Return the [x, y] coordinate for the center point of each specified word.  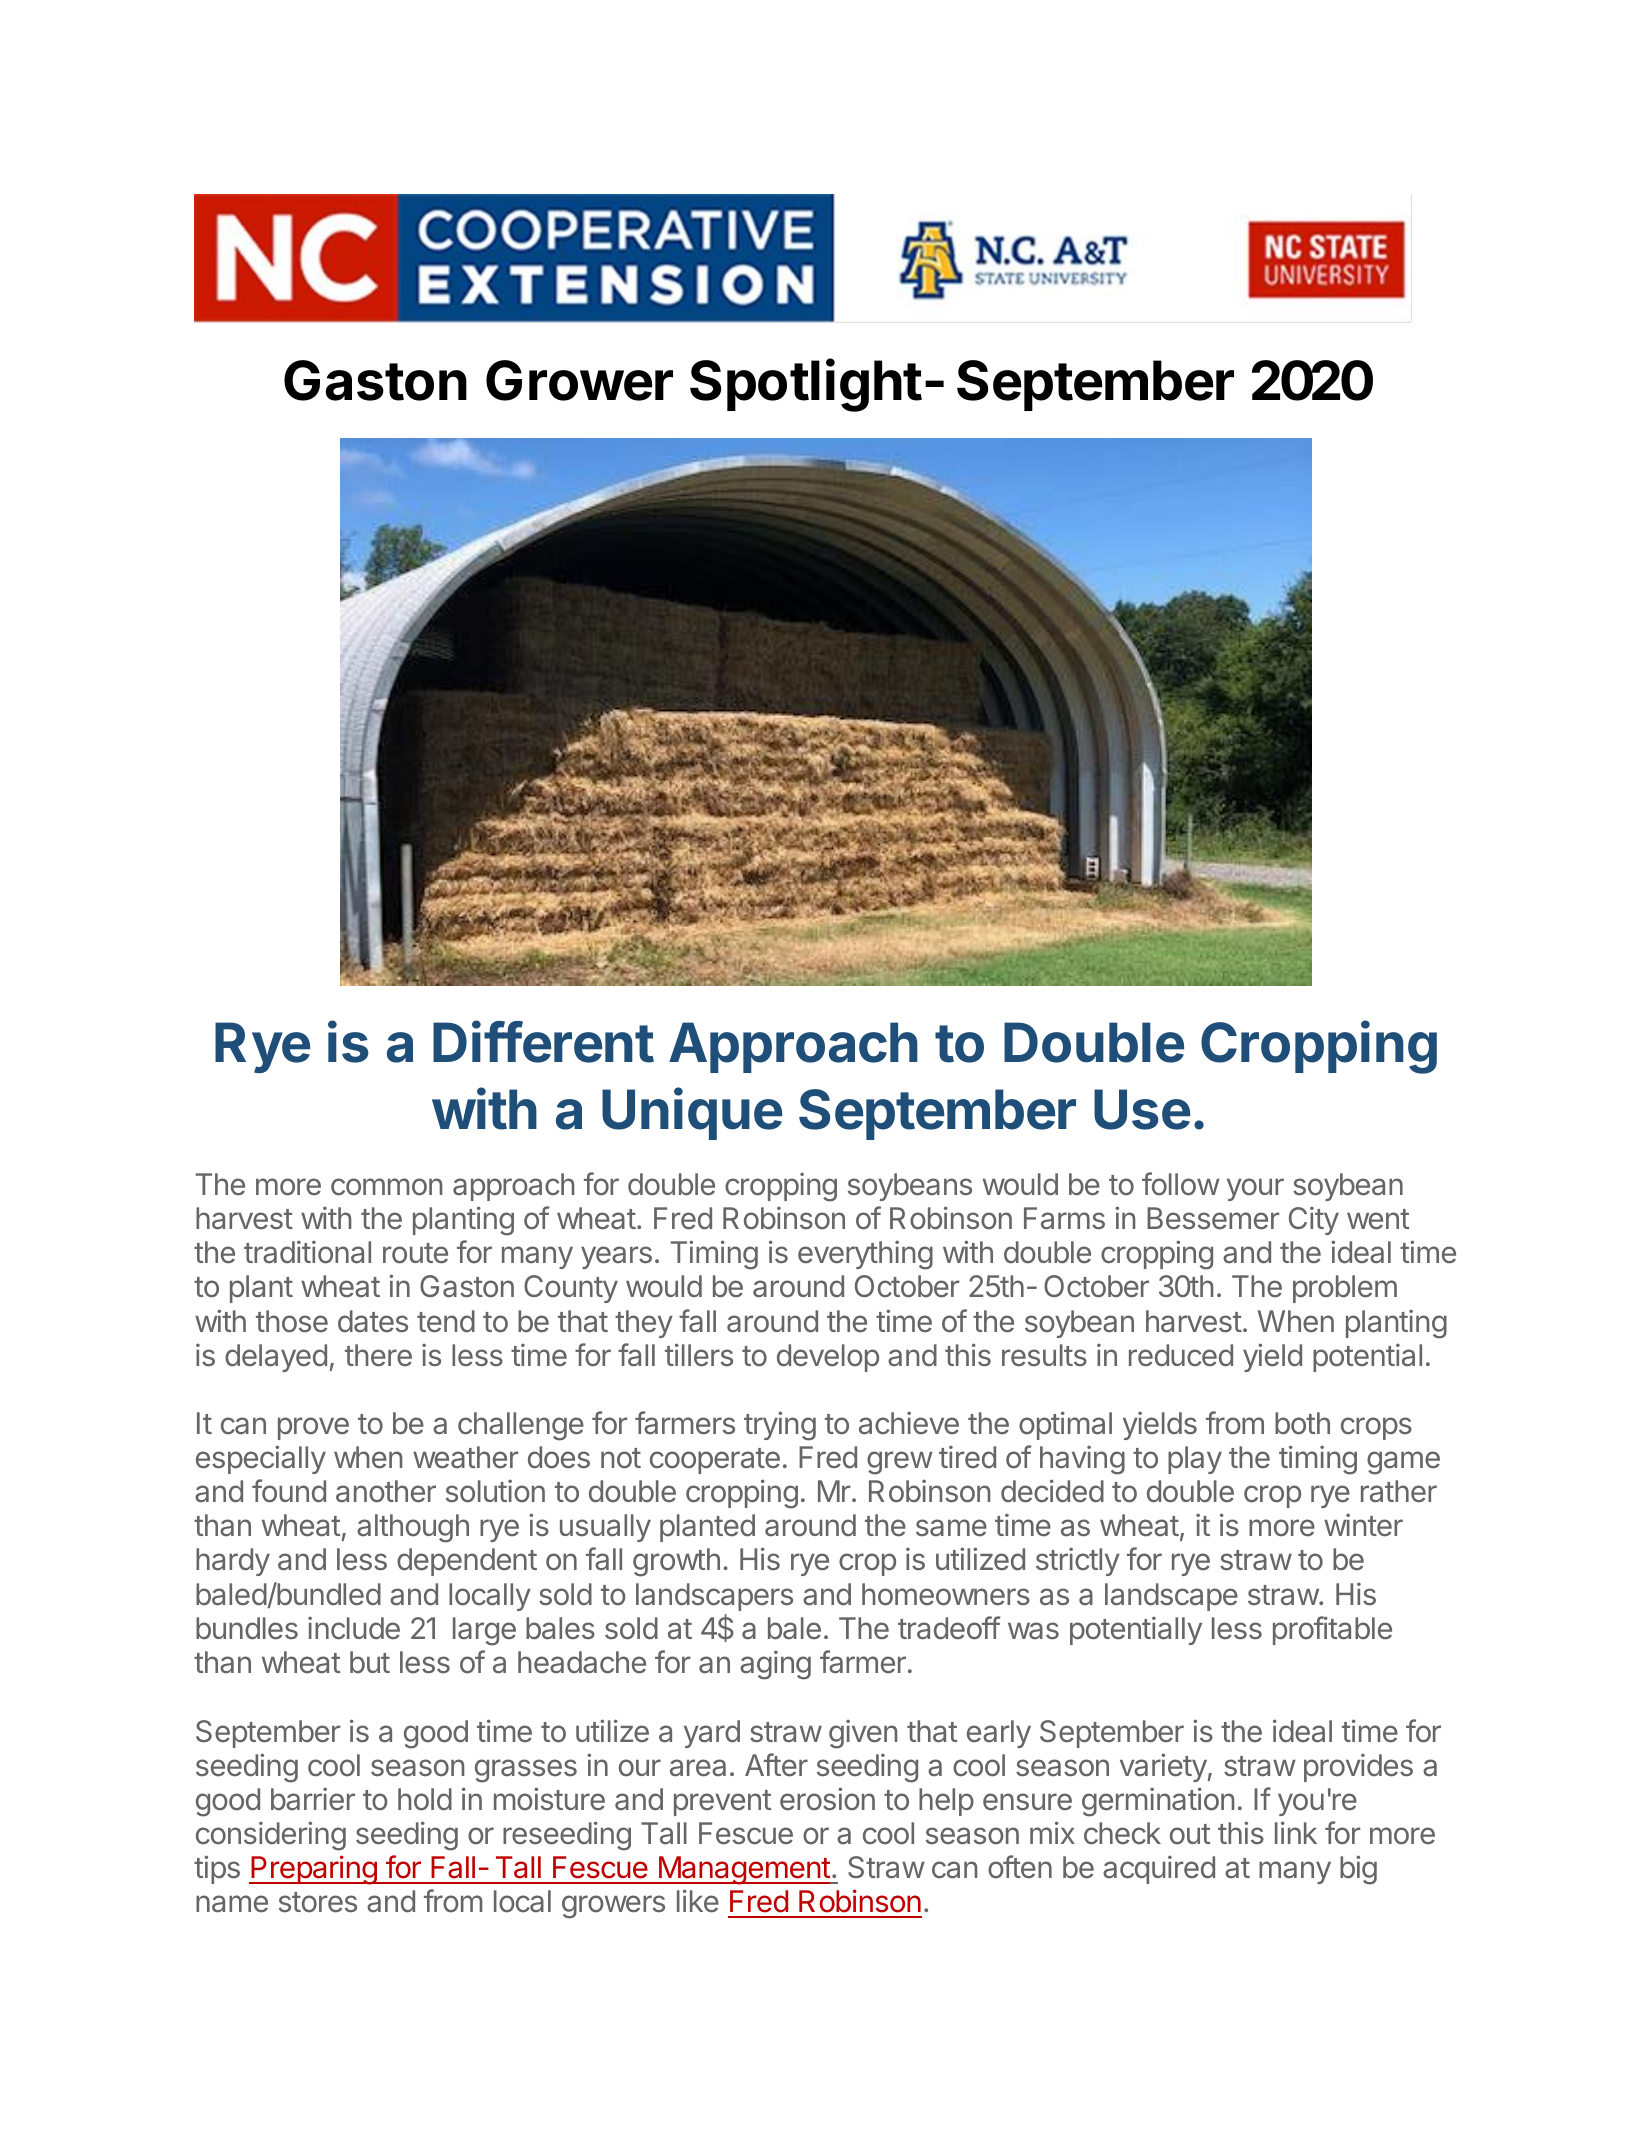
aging [775, 1665]
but [370, 1662]
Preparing [314, 1870]
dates [373, 1321]
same [951, 1528]
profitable [1332, 1630]
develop [828, 1358]
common [386, 1187]
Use [1142, 1109]
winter [1363, 1525]
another [386, 1491]
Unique [692, 1114]
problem [1345, 1289]
